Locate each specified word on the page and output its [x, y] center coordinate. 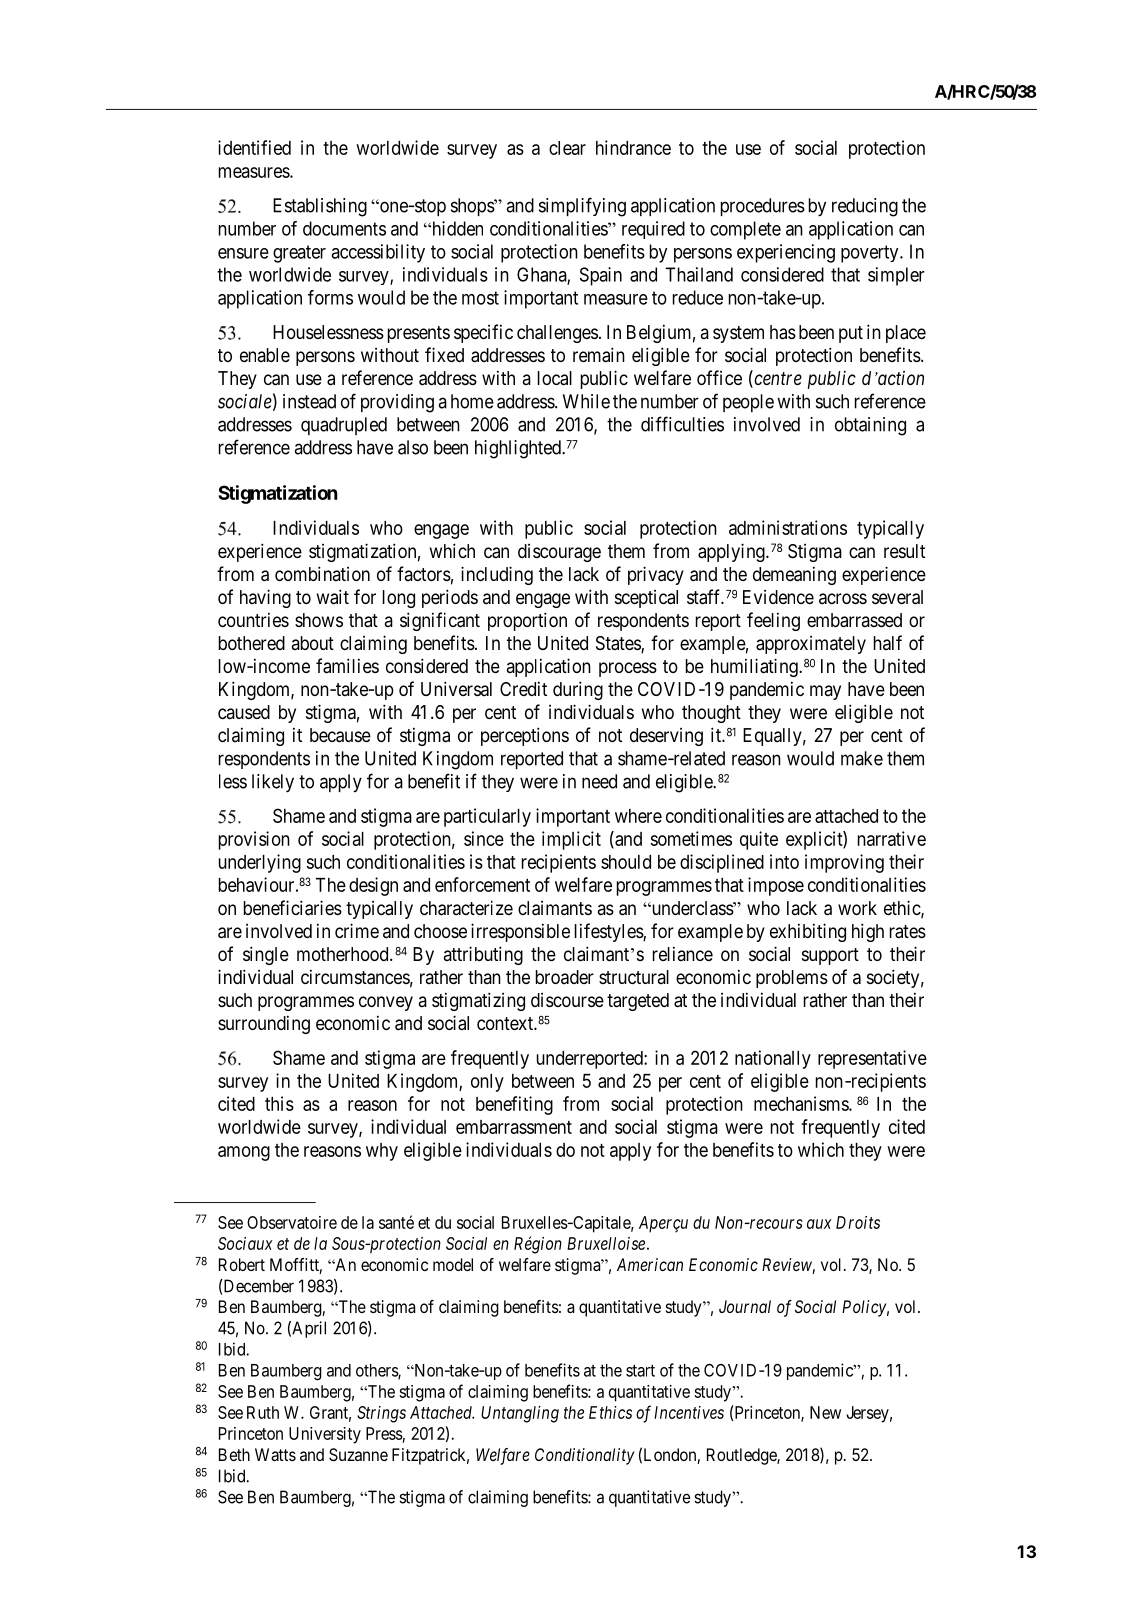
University [325, 1435]
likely [273, 783]
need [599, 781]
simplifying [582, 207]
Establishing [320, 207]
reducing [865, 207]
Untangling [520, 1414]
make [862, 758]
